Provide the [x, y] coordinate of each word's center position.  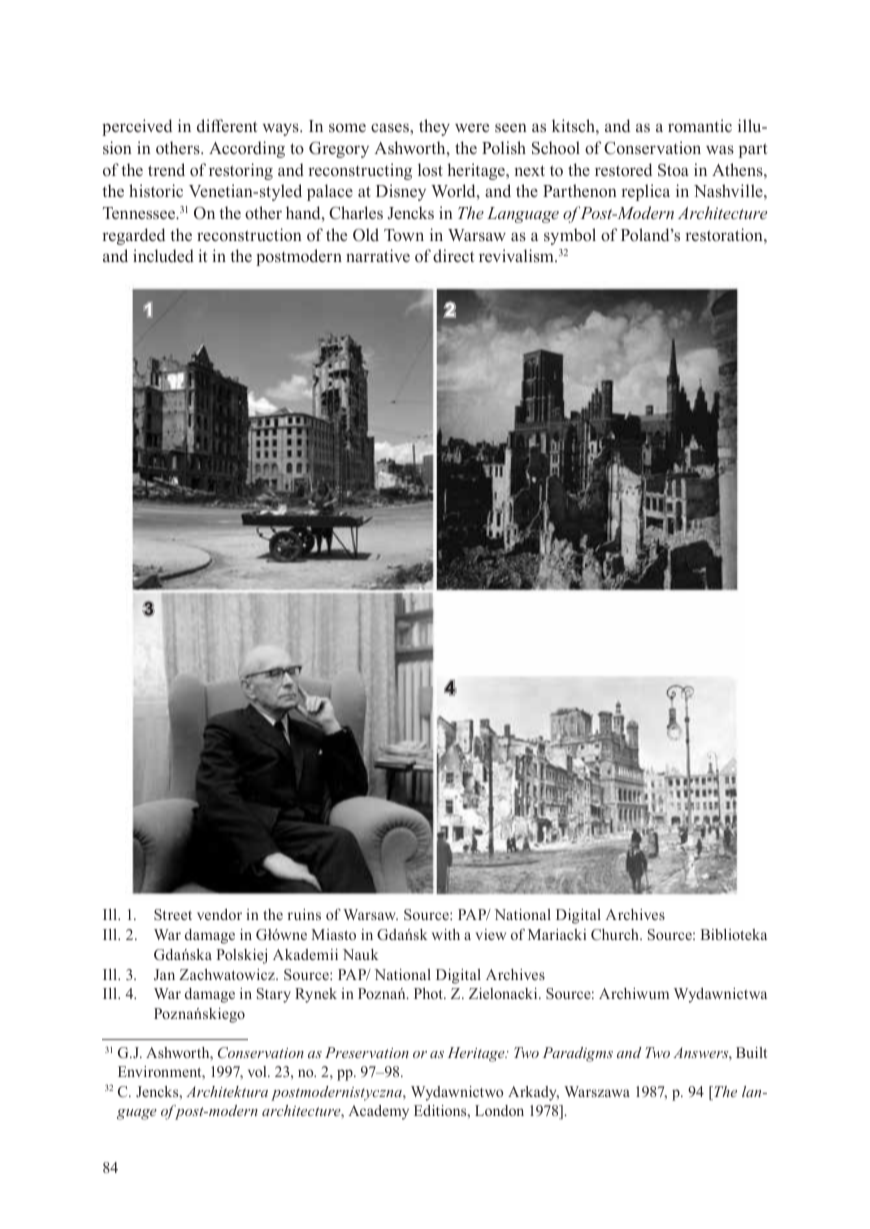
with [446, 934]
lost [430, 169]
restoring [241, 171]
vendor [219, 914]
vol [258, 1071]
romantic [700, 126]
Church [616, 935]
